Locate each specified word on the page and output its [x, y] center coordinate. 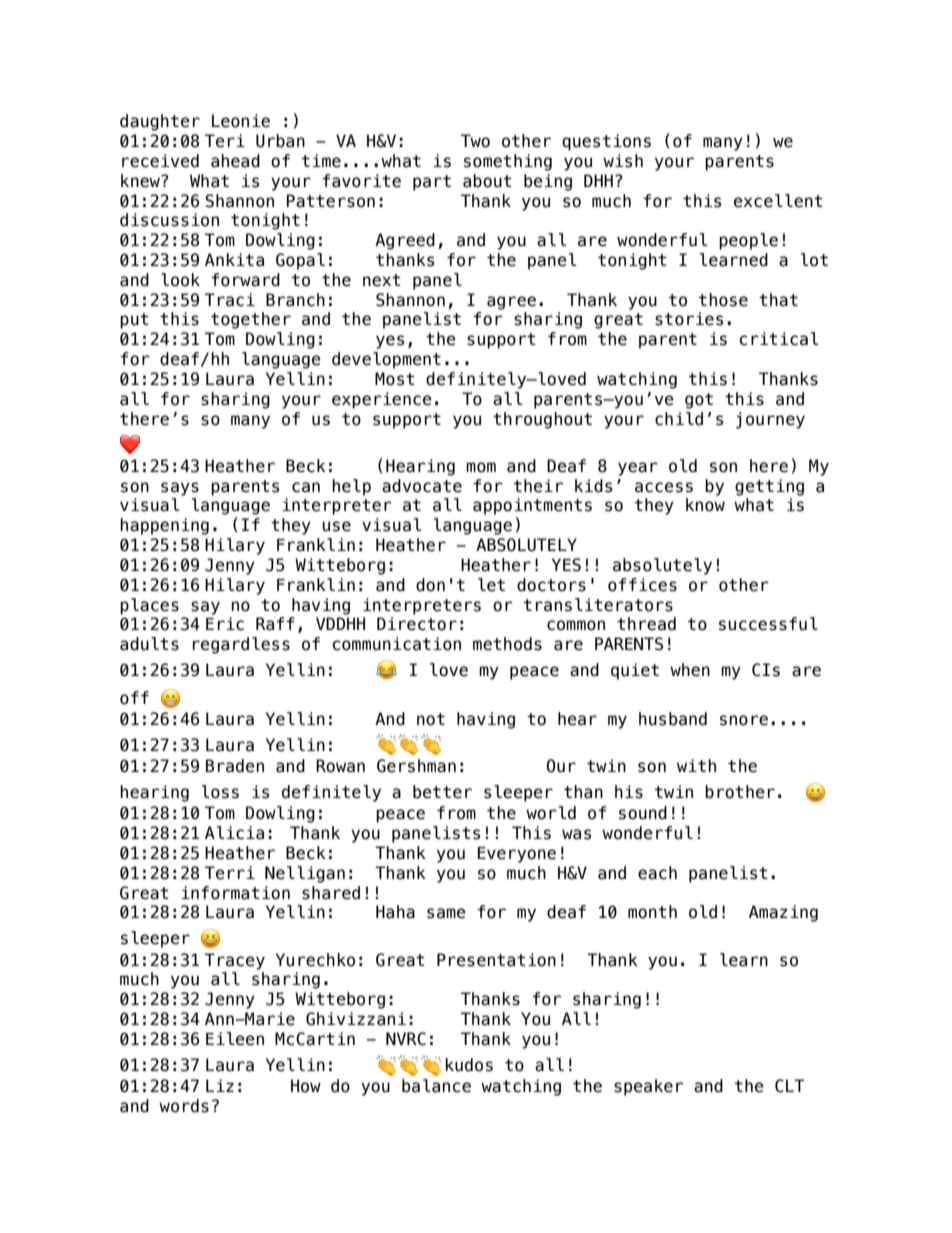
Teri [225, 141]
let [491, 585]
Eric [225, 624]
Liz [220, 1085]
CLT [789, 1086]
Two [475, 141]
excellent [778, 201]
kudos [469, 1065]
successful [768, 624]
